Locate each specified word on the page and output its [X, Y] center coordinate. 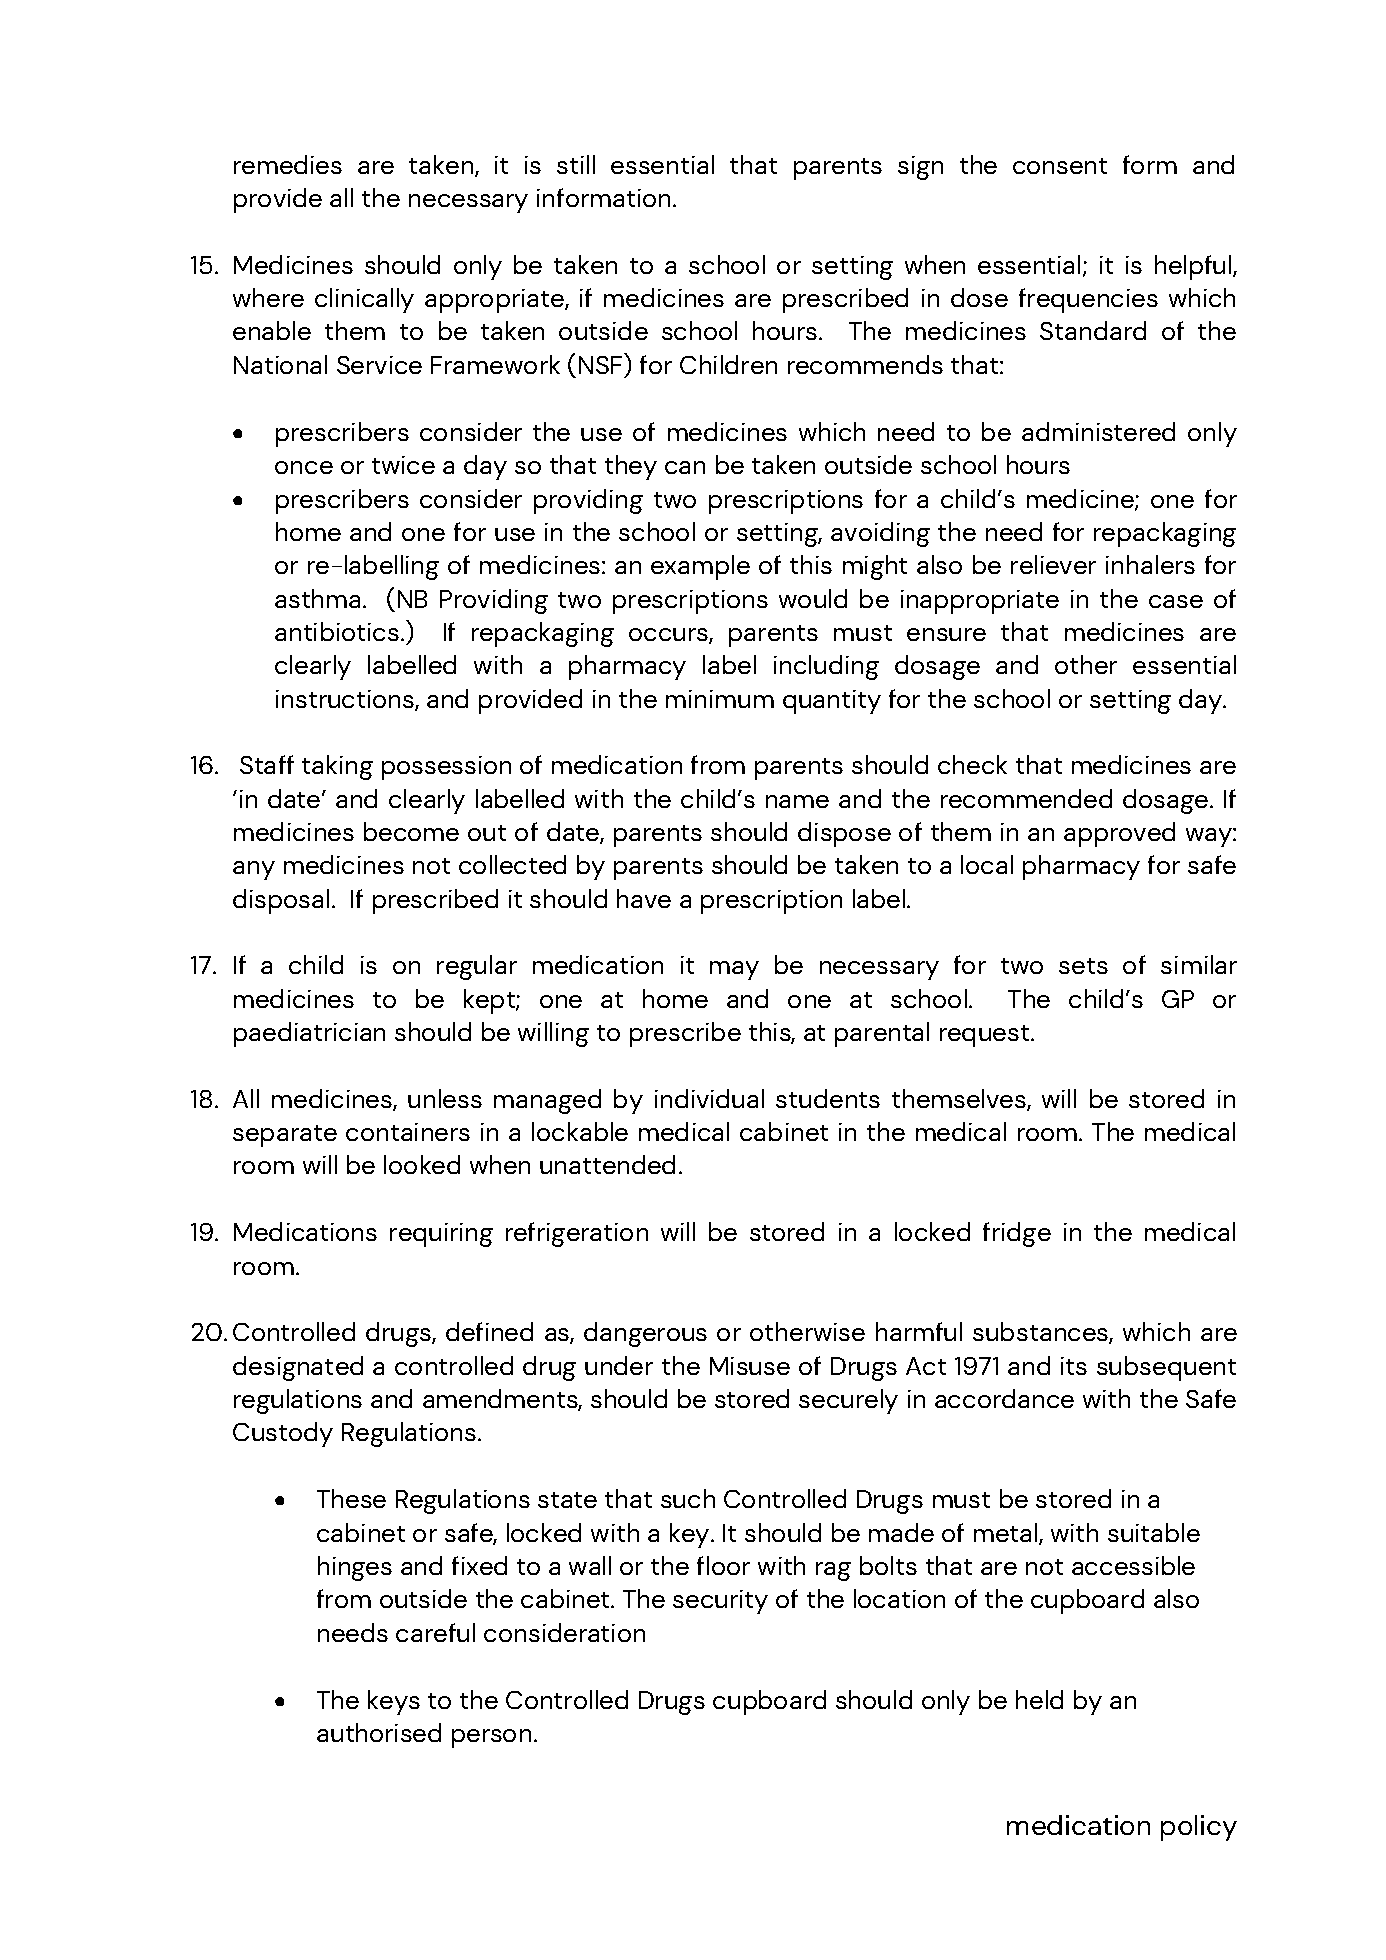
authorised [379, 1732]
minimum [720, 699]
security [720, 1602]
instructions [346, 700]
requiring [441, 1235]
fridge [1017, 1234]
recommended [1026, 798]
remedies [288, 164]
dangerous [645, 1334]
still [576, 164]
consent [1060, 166]
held [1039, 1699]
